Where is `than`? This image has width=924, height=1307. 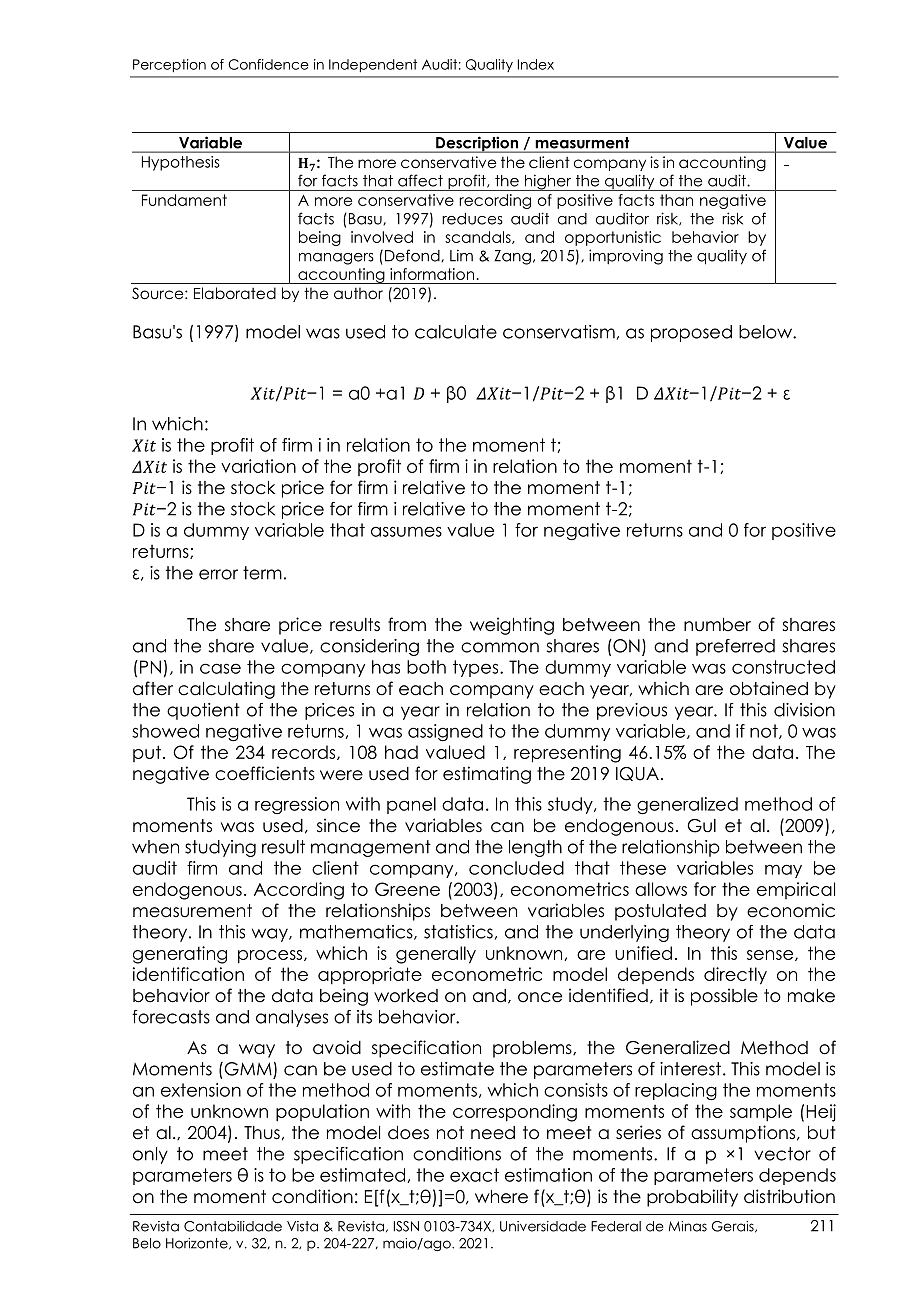 than is located at coordinates (676, 200).
